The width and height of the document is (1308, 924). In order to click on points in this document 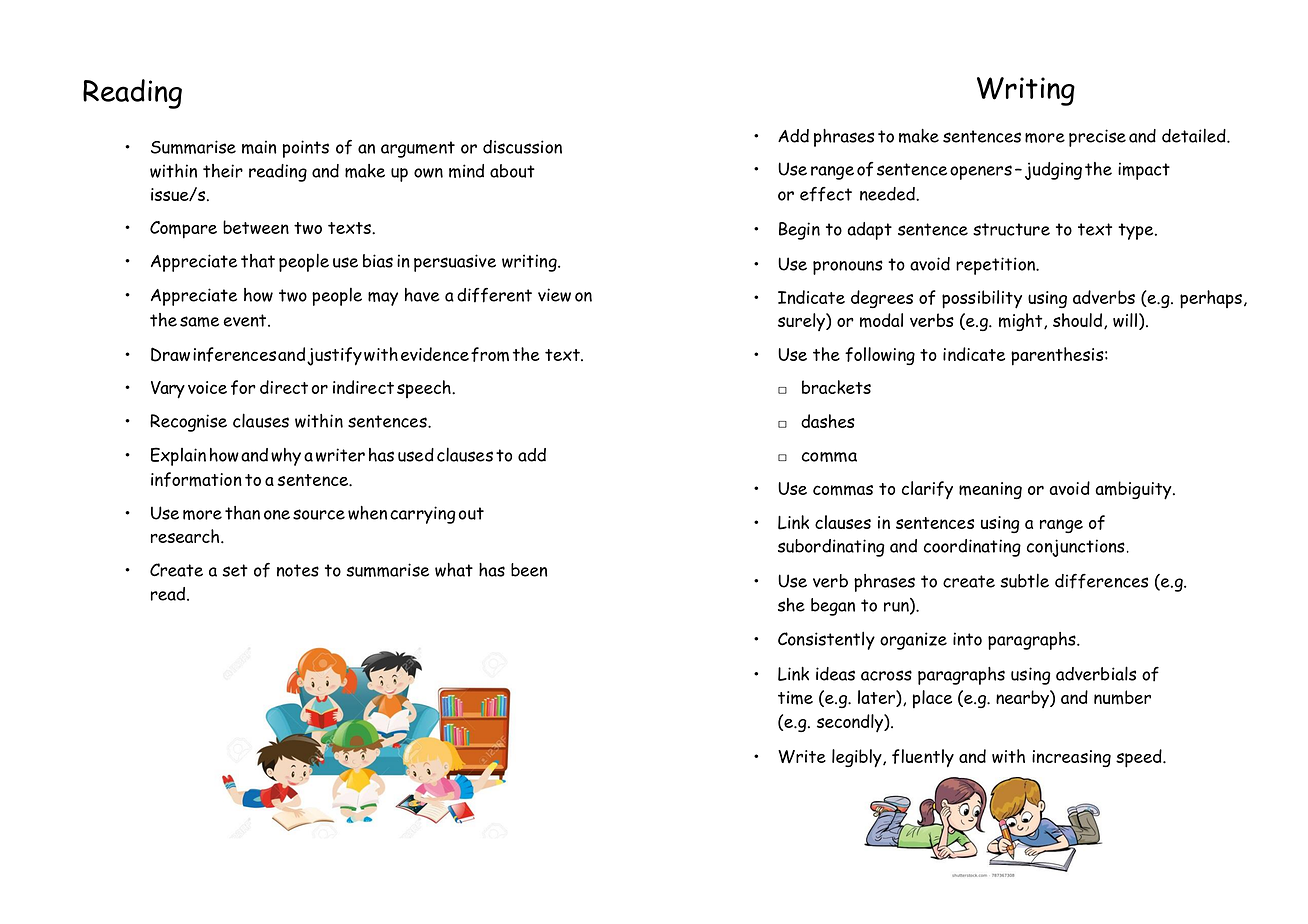, I will do `click(306, 149)`.
